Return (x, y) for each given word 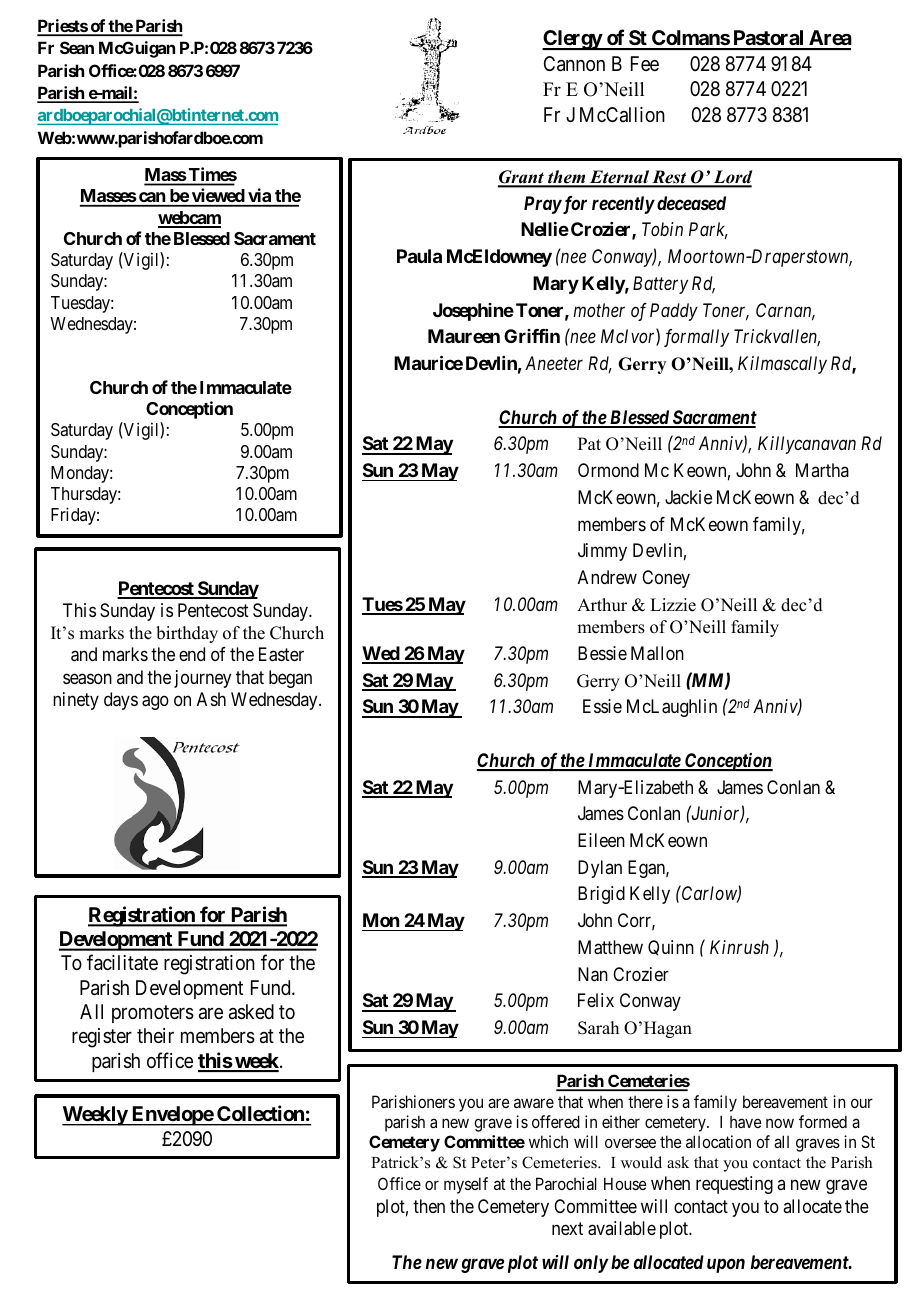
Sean (77, 47)
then (429, 1206)
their (155, 1035)
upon (726, 1265)
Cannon (574, 64)
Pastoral (769, 39)
